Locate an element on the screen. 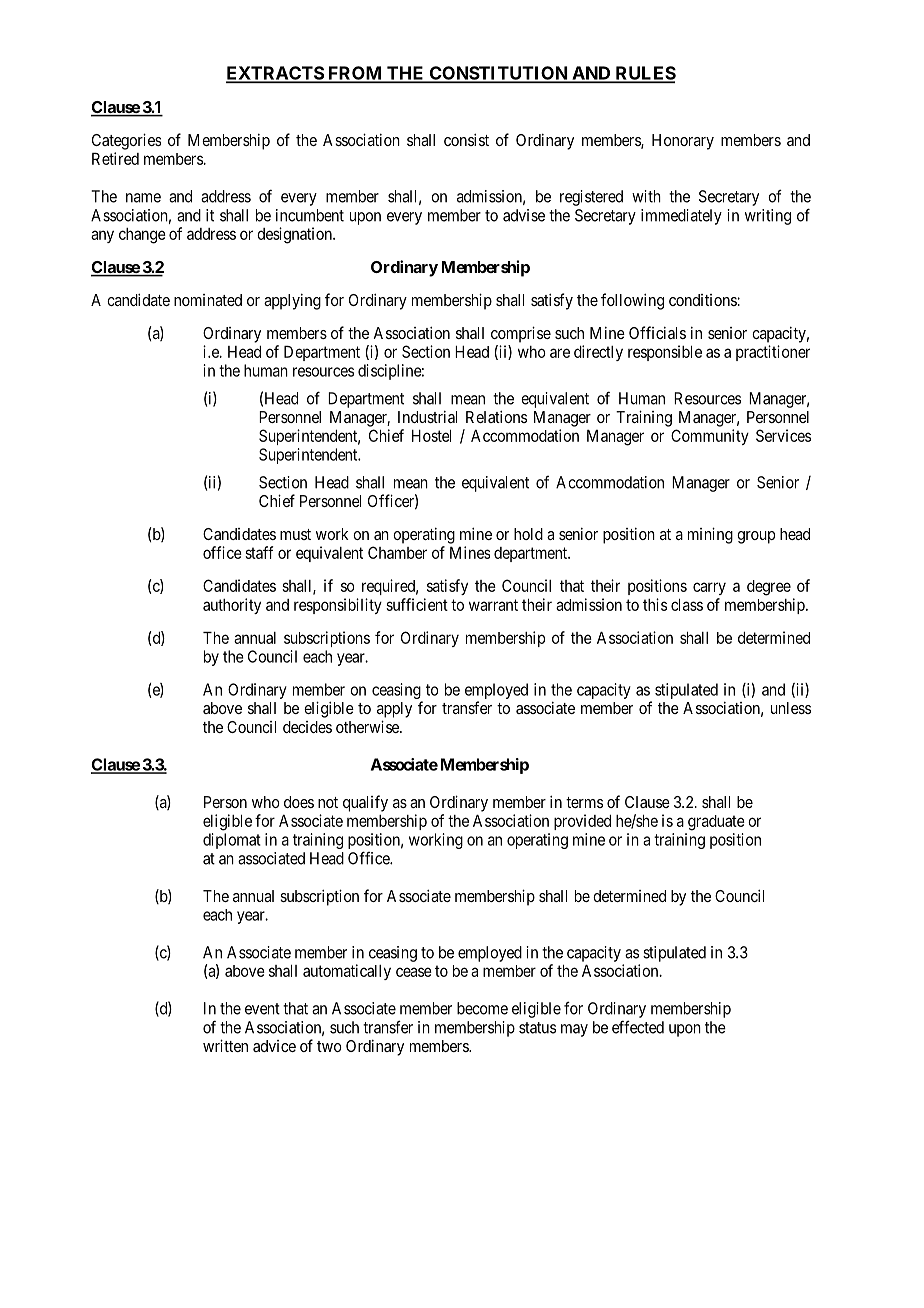 This screenshot has height=1308, width=924. written is located at coordinates (225, 1045).
